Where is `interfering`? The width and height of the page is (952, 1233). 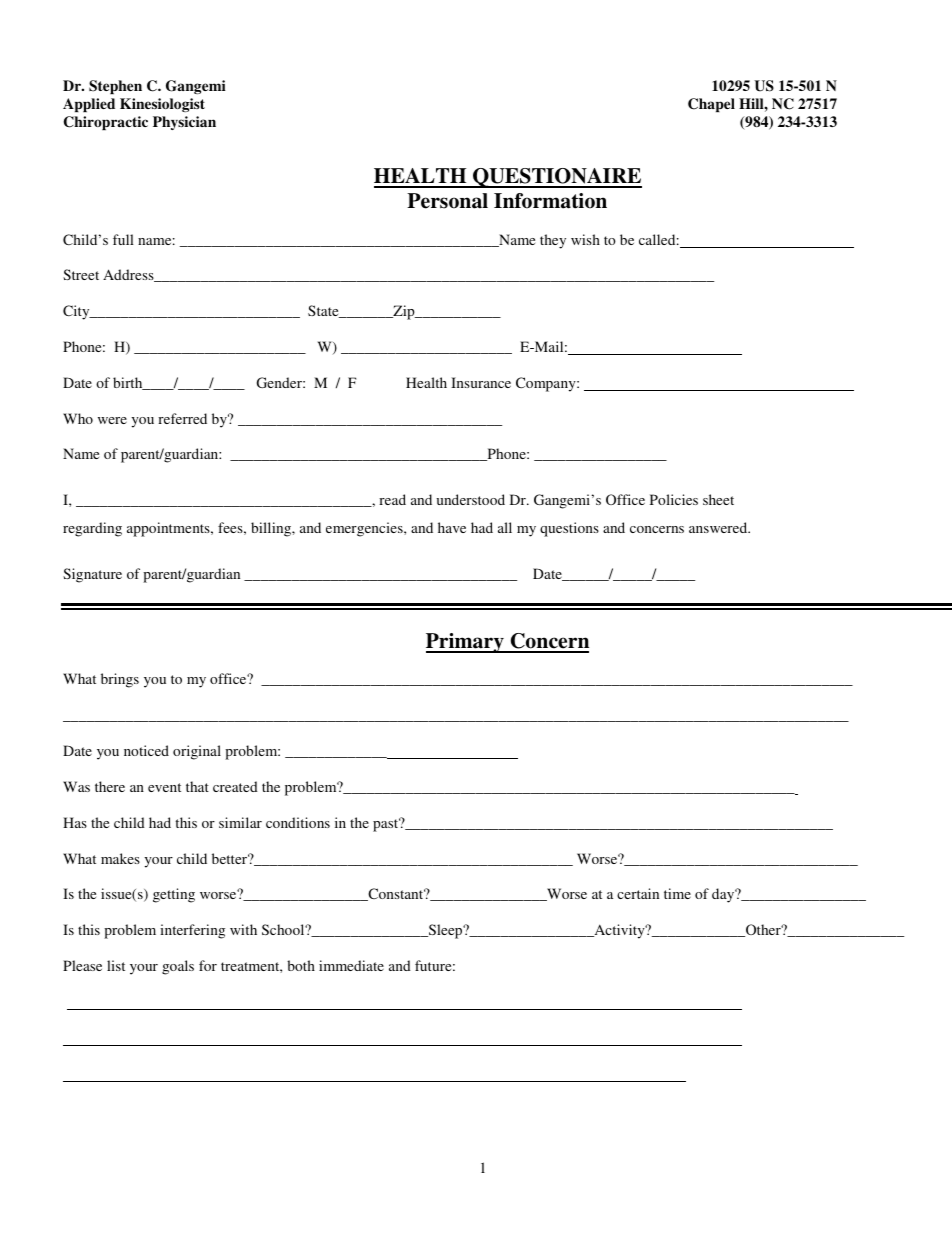 interfering is located at coordinates (192, 931).
